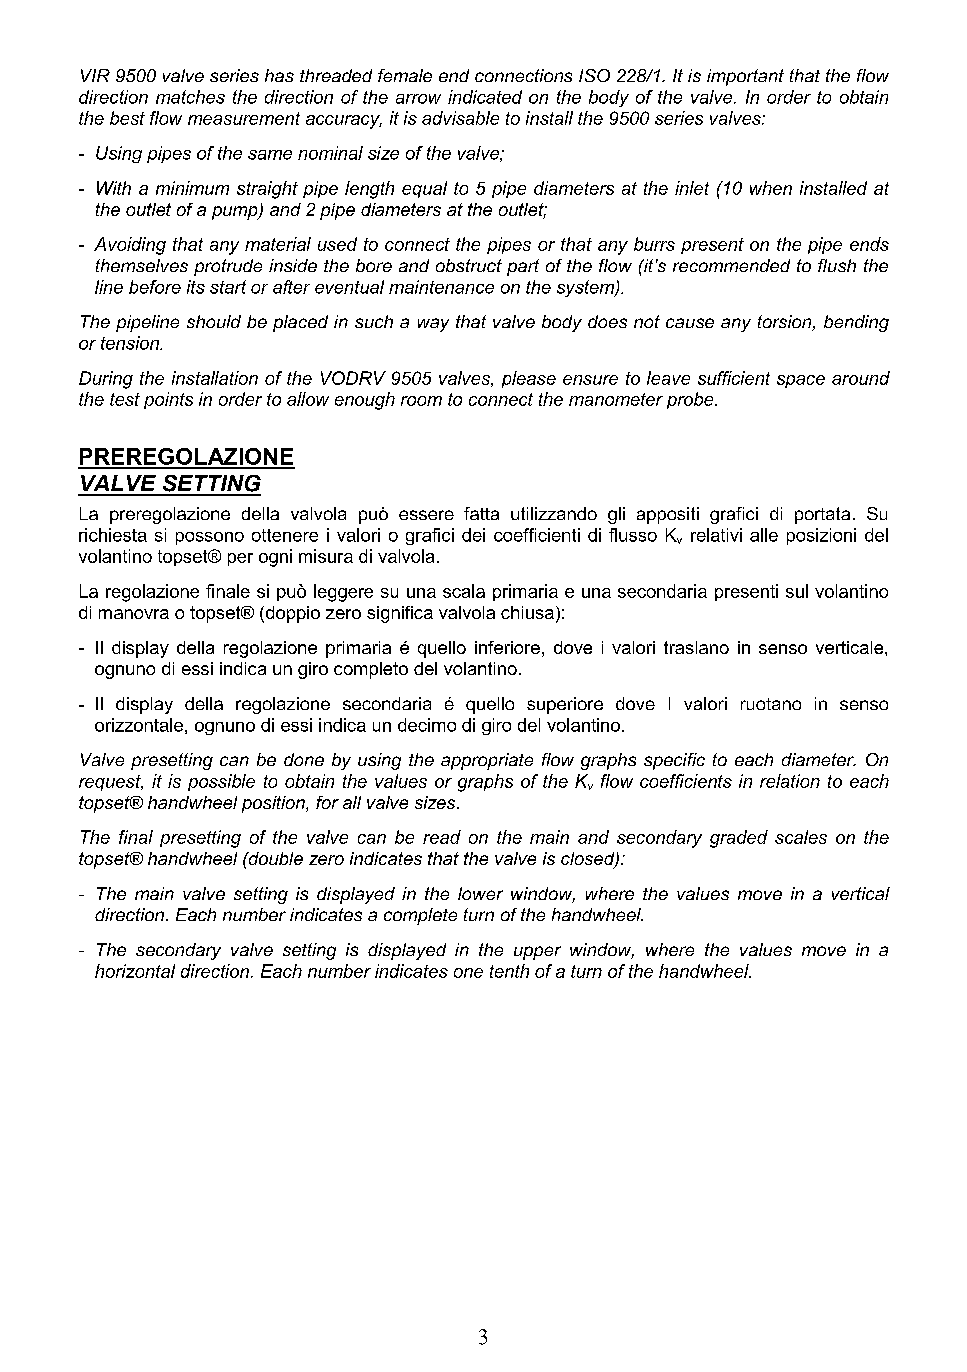 Image resolution: width=967 pixels, height=1372 pixels. I want to click on points, so click(168, 400).
